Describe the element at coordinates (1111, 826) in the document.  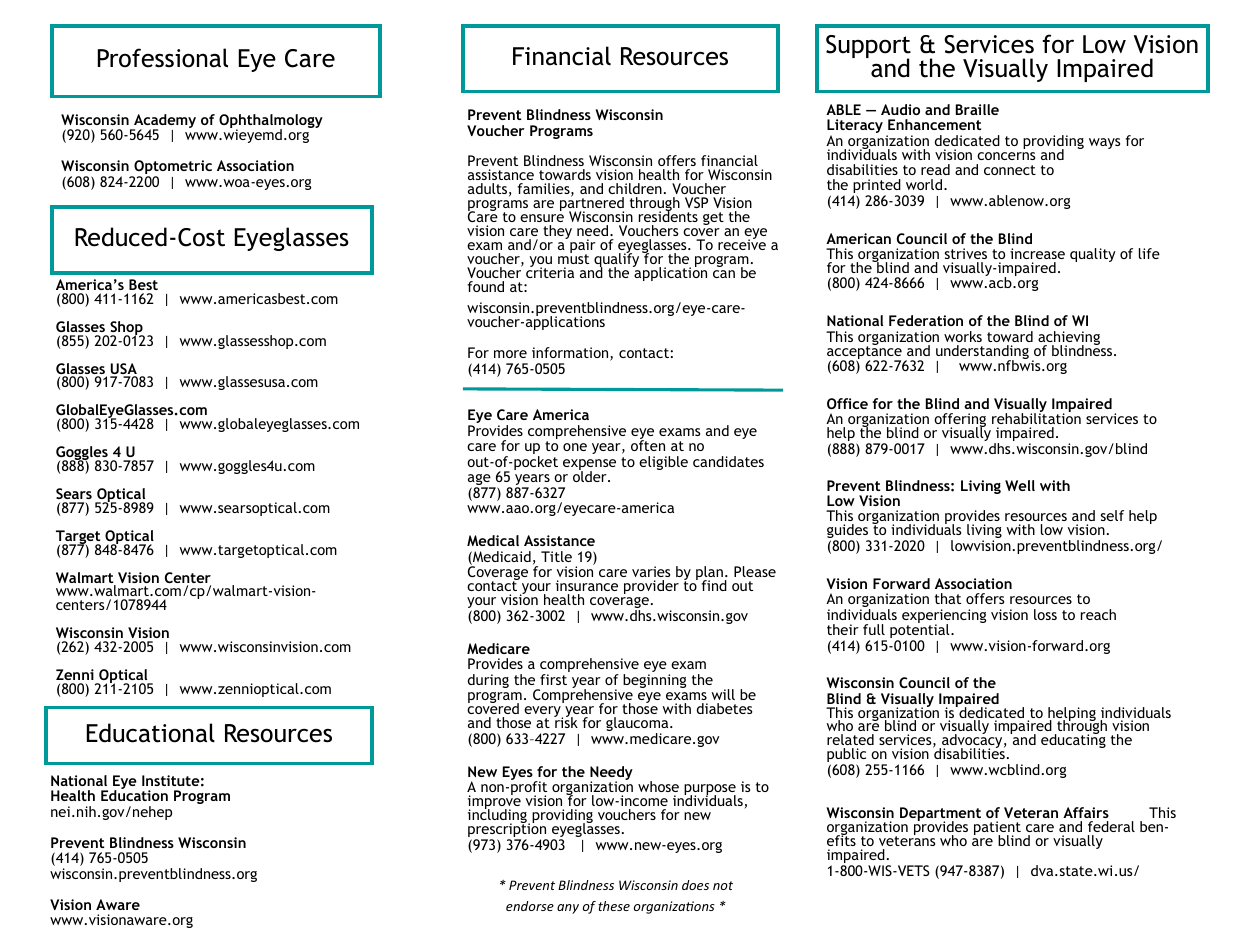
I see `federal` at that location.
